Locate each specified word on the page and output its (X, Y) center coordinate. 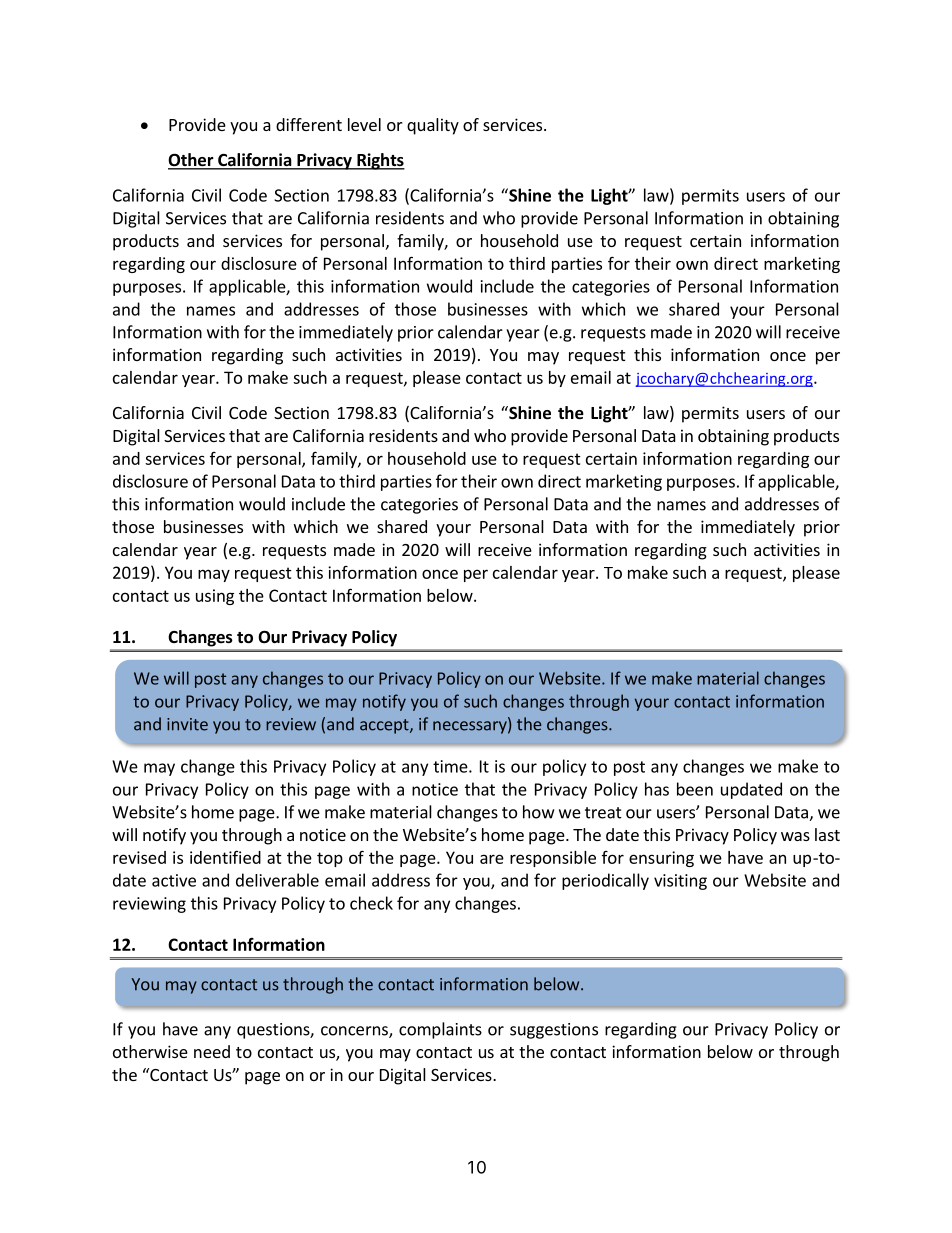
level (364, 124)
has (657, 789)
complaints (440, 1030)
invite (187, 724)
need (212, 1051)
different (309, 124)
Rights (380, 161)
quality (433, 126)
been (695, 789)
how (538, 812)
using (215, 597)
